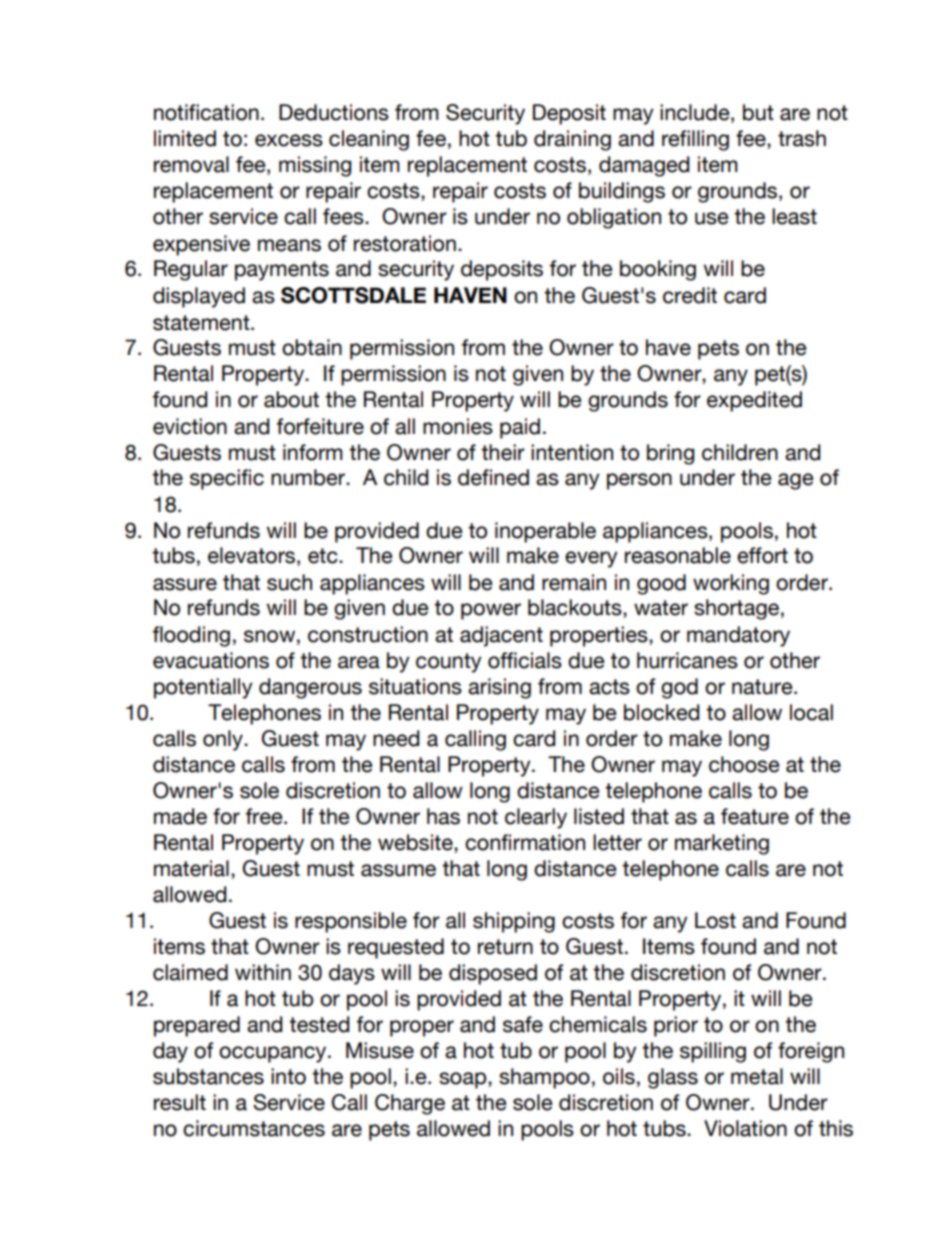  What do you see at coordinates (572, 140) in the screenshot?
I see `draining` at bounding box center [572, 140].
